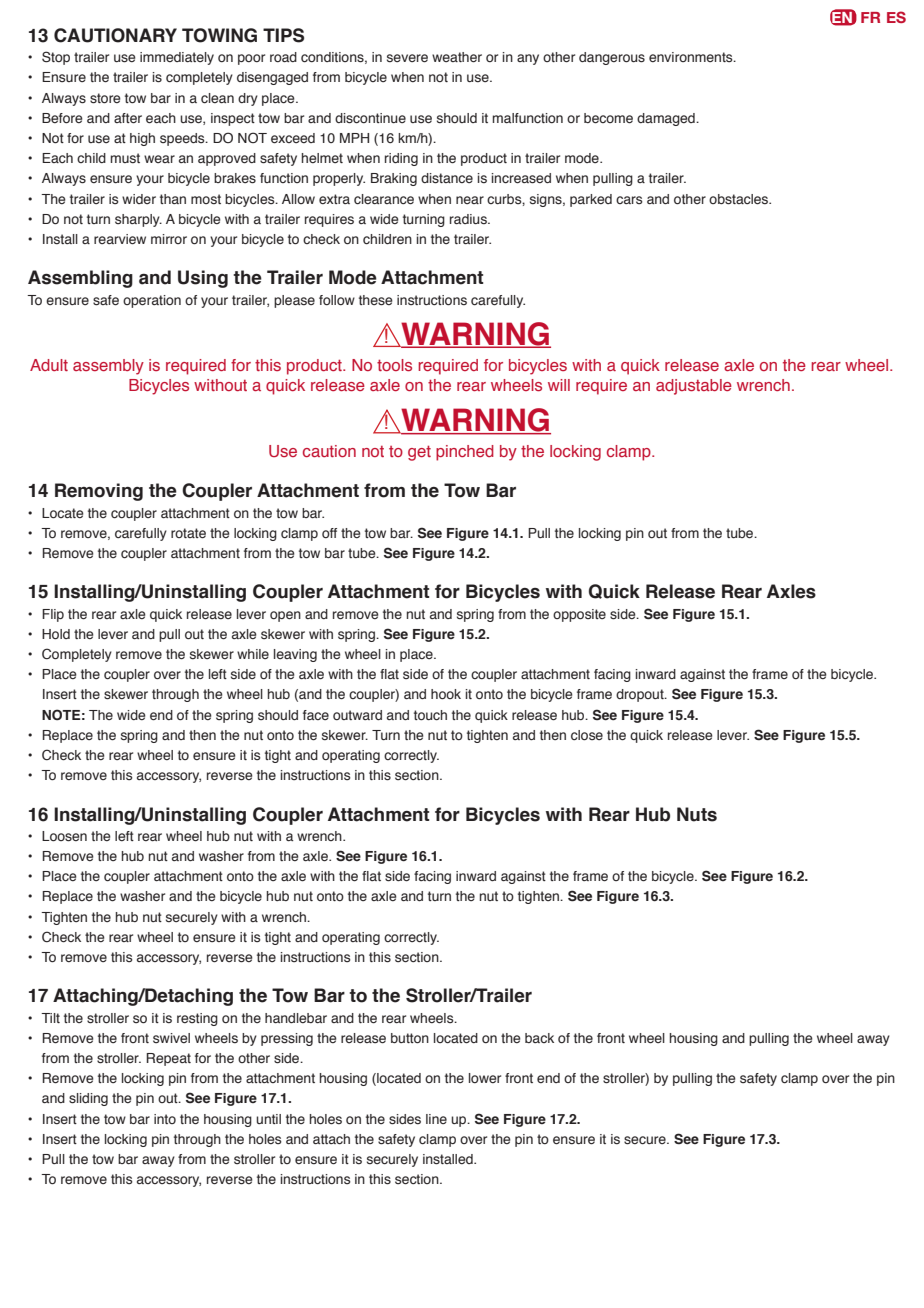  Describe the element at coordinates (697, 814) in the screenshot. I see `Nuts` at that location.
